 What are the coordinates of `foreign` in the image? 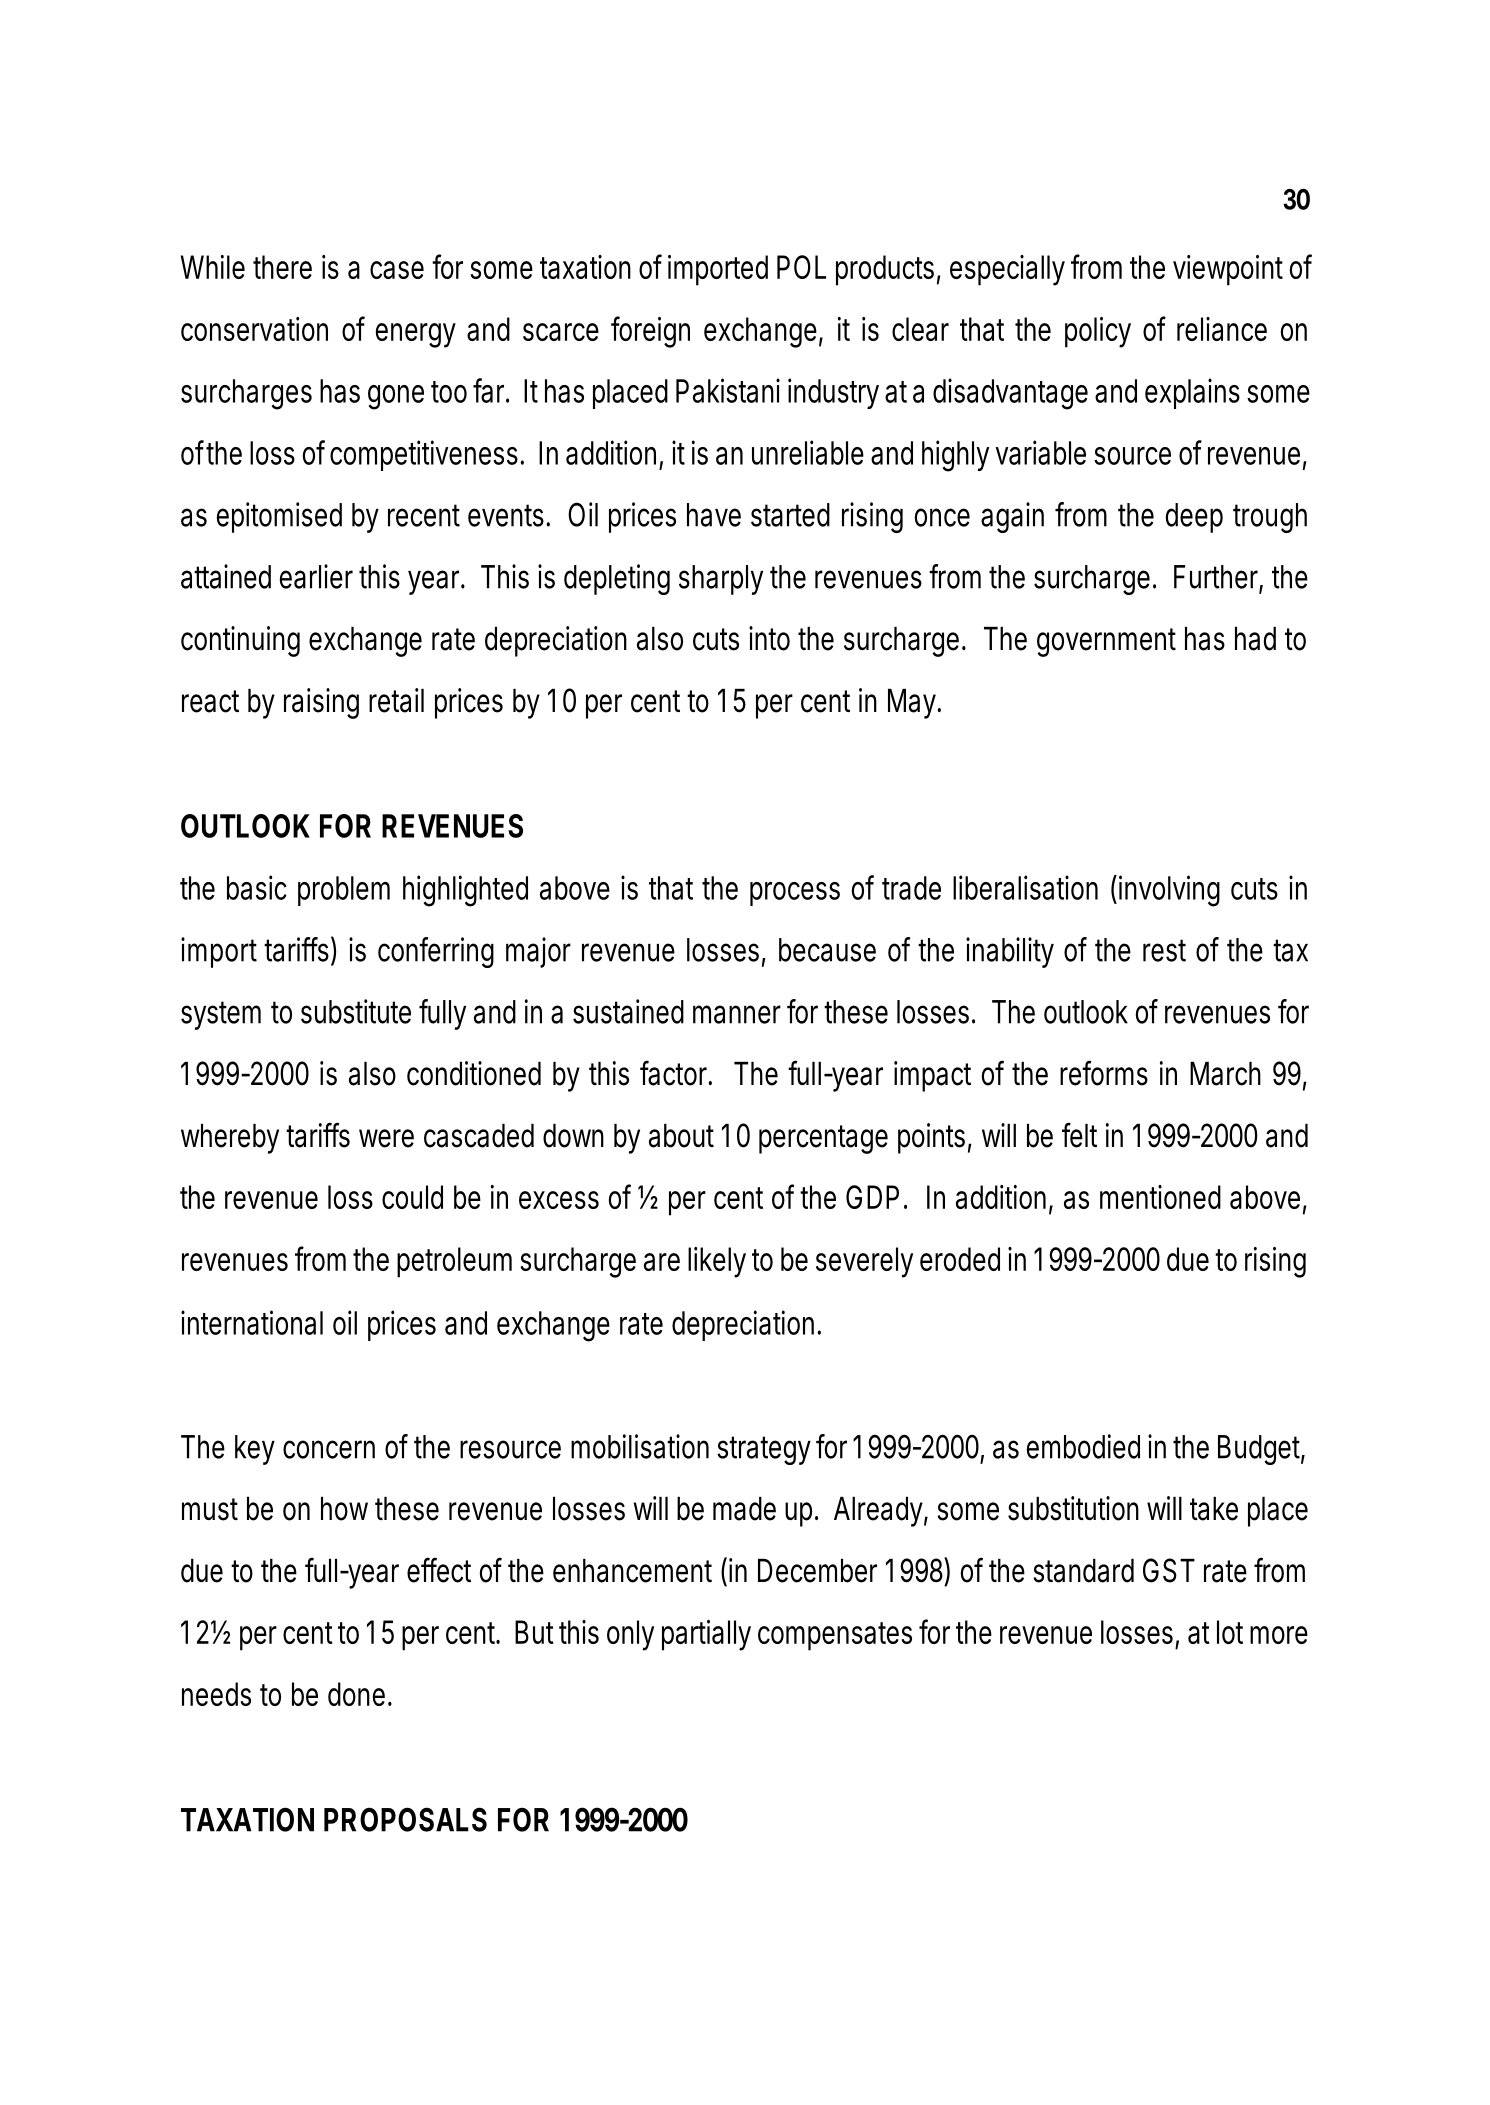 It's located at (650, 332).
